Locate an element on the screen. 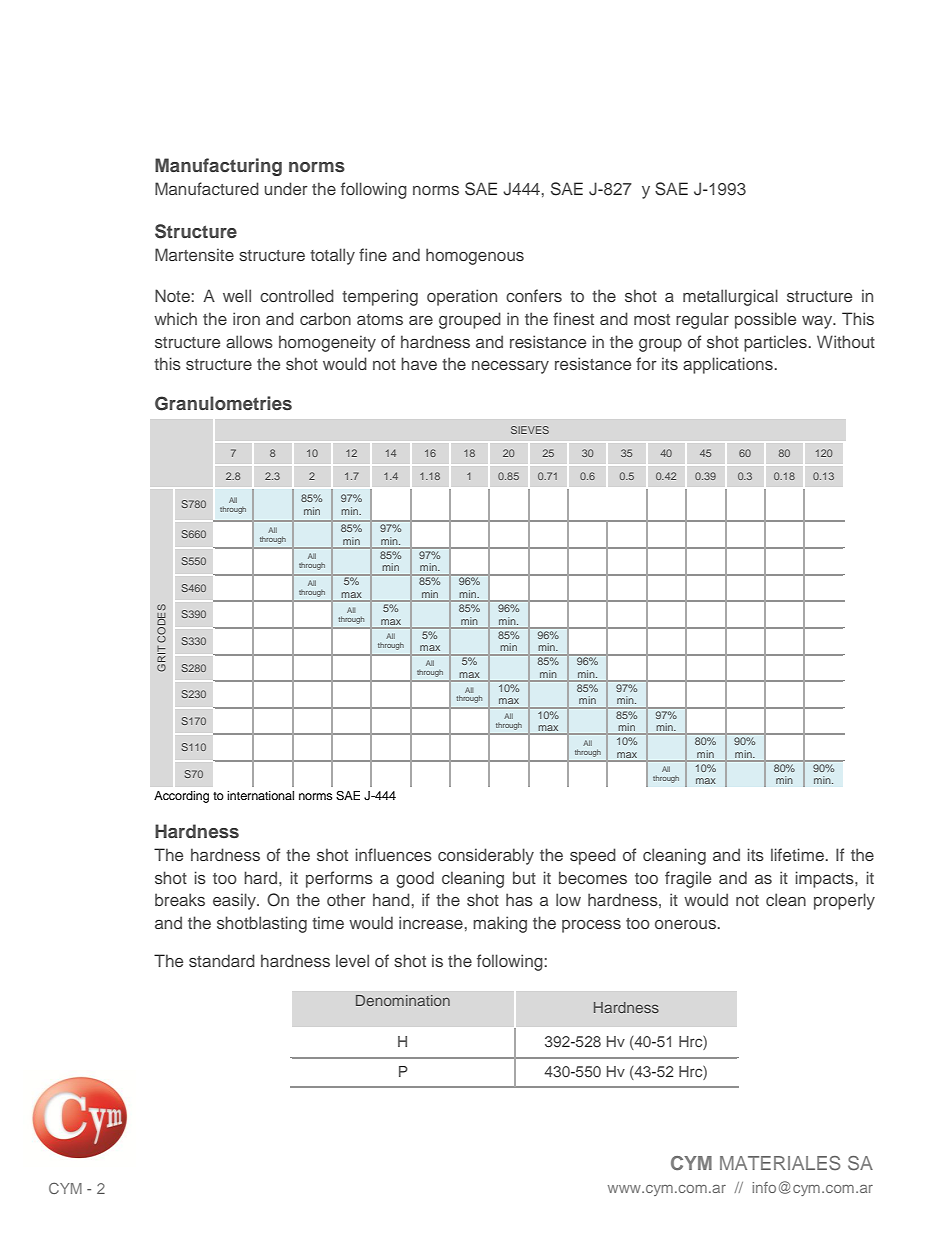 The image size is (952, 1233). homogenous is located at coordinates (475, 256).
